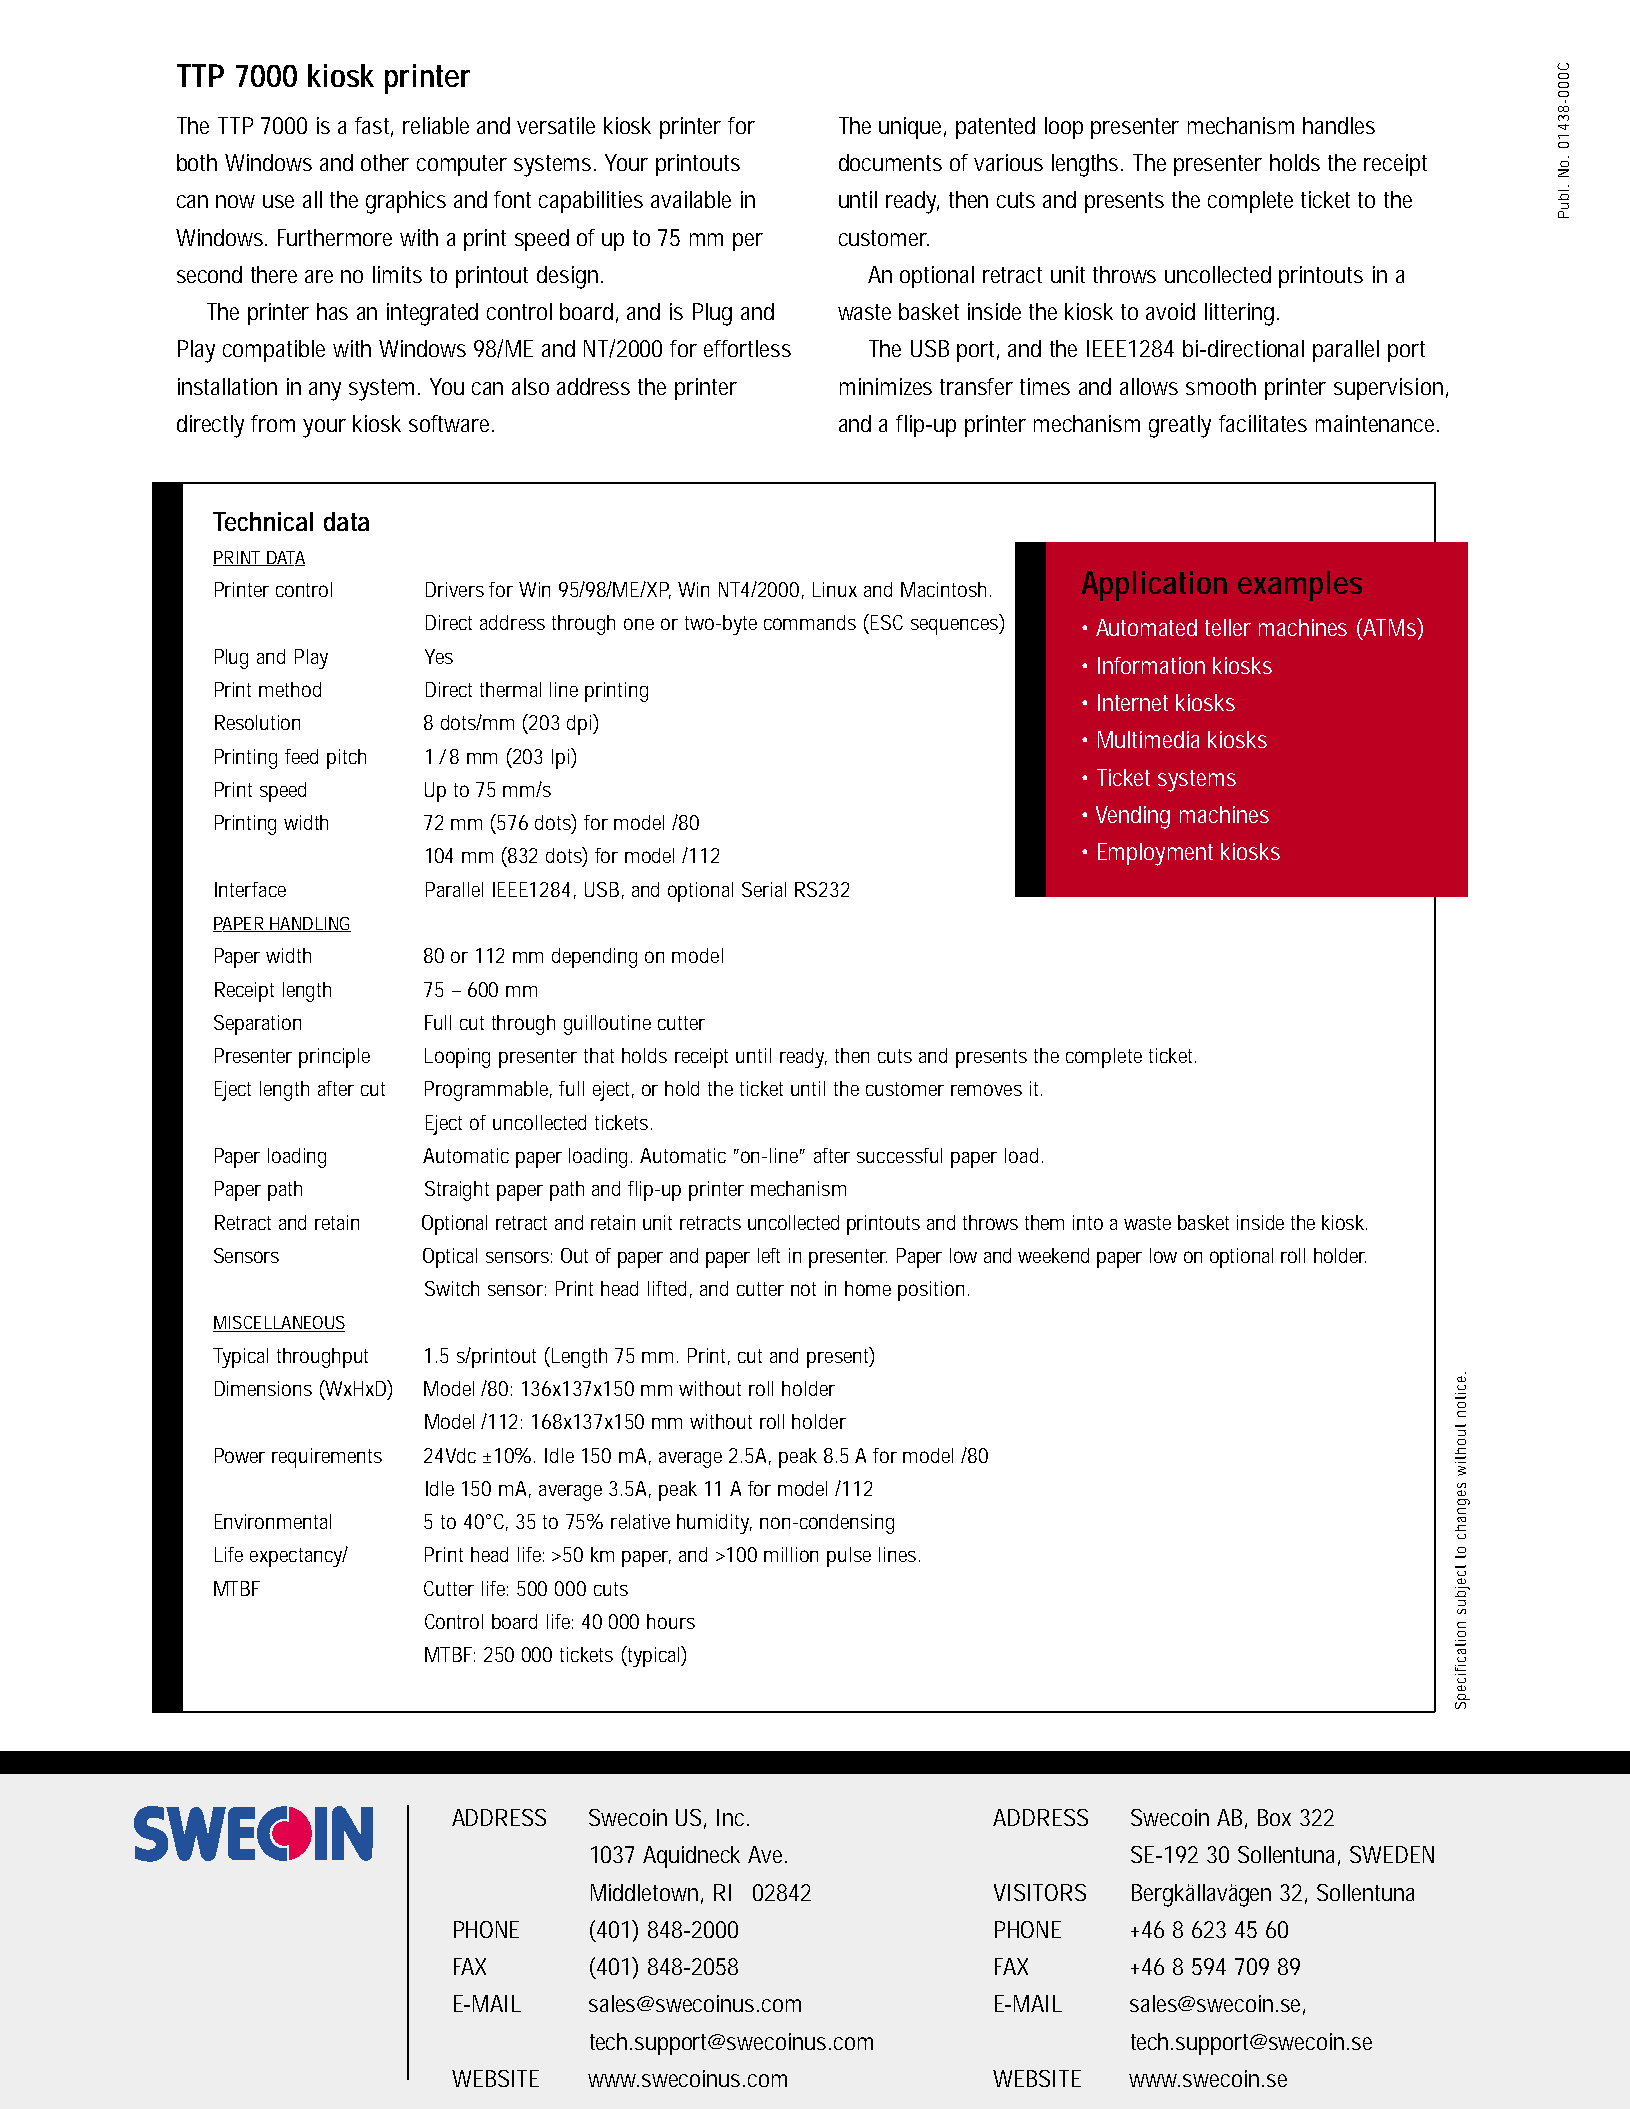 The image size is (1630, 2109). What do you see at coordinates (764, 889) in the image?
I see `Serial` at bounding box center [764, 889].
